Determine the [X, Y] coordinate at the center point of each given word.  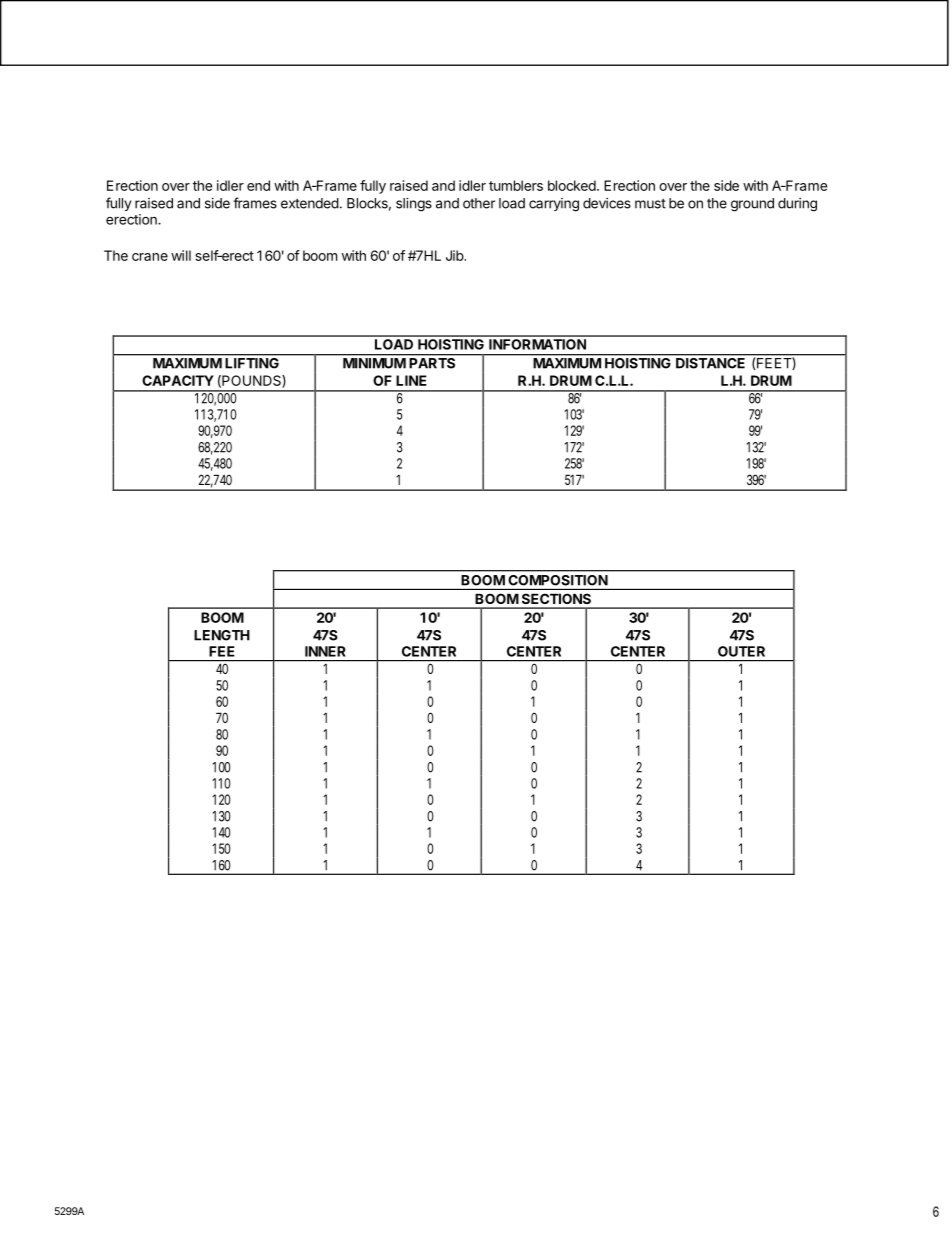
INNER [325, 651]
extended [310, 203]
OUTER [741, 651]
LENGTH [222, 635]
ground [752, 205]
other [479, 203]
